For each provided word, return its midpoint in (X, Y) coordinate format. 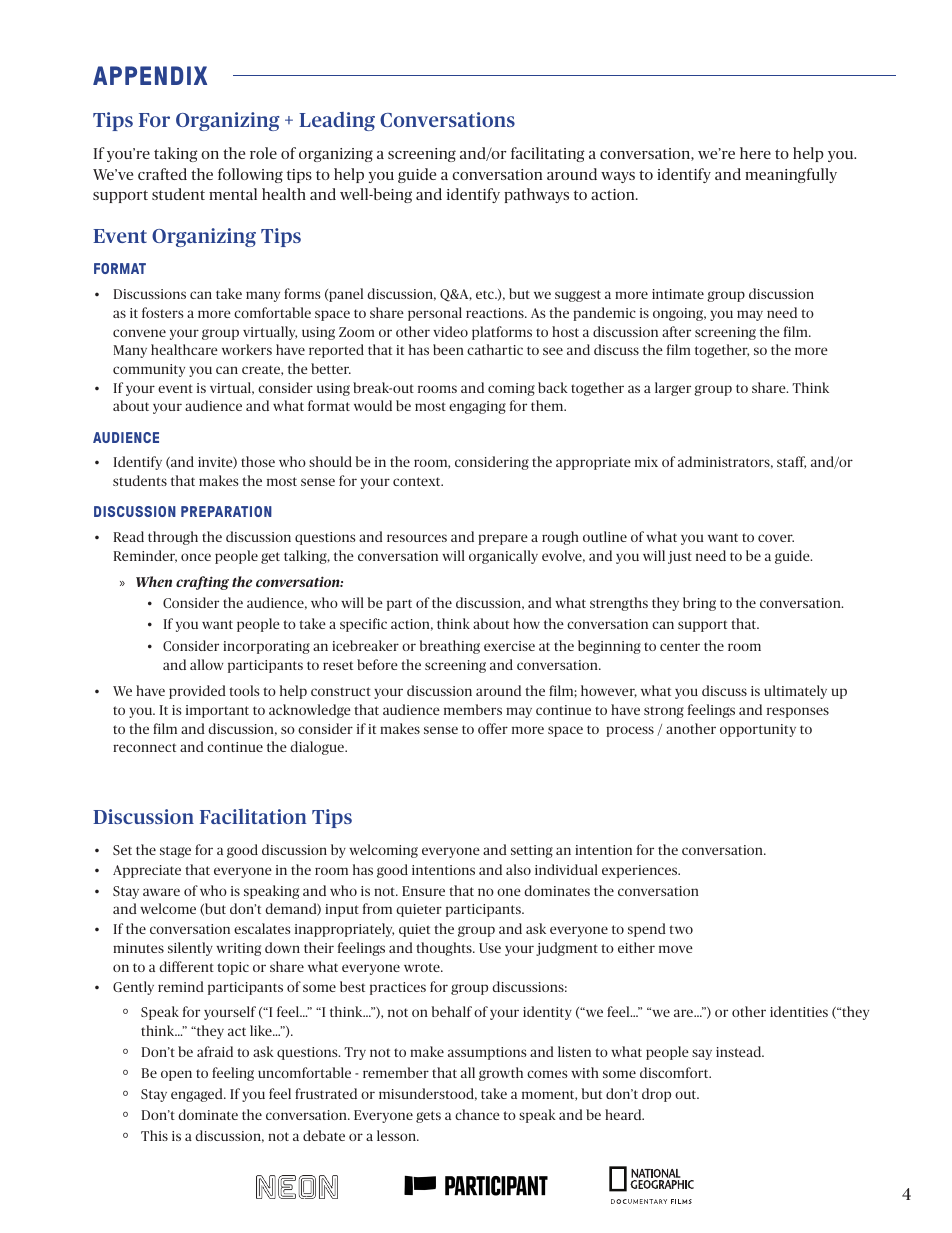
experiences (641, 871)
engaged (198, 1095)
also (518, 869)
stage (175, 852)
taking (176, 154)
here (755, 153)
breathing (450, 647)
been (448, 349)
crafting (202, 583)
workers (247, 349)
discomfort (675, 1072)
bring (699, 604)
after (676, 331)
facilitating (548, 154)
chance (477, 1114)
